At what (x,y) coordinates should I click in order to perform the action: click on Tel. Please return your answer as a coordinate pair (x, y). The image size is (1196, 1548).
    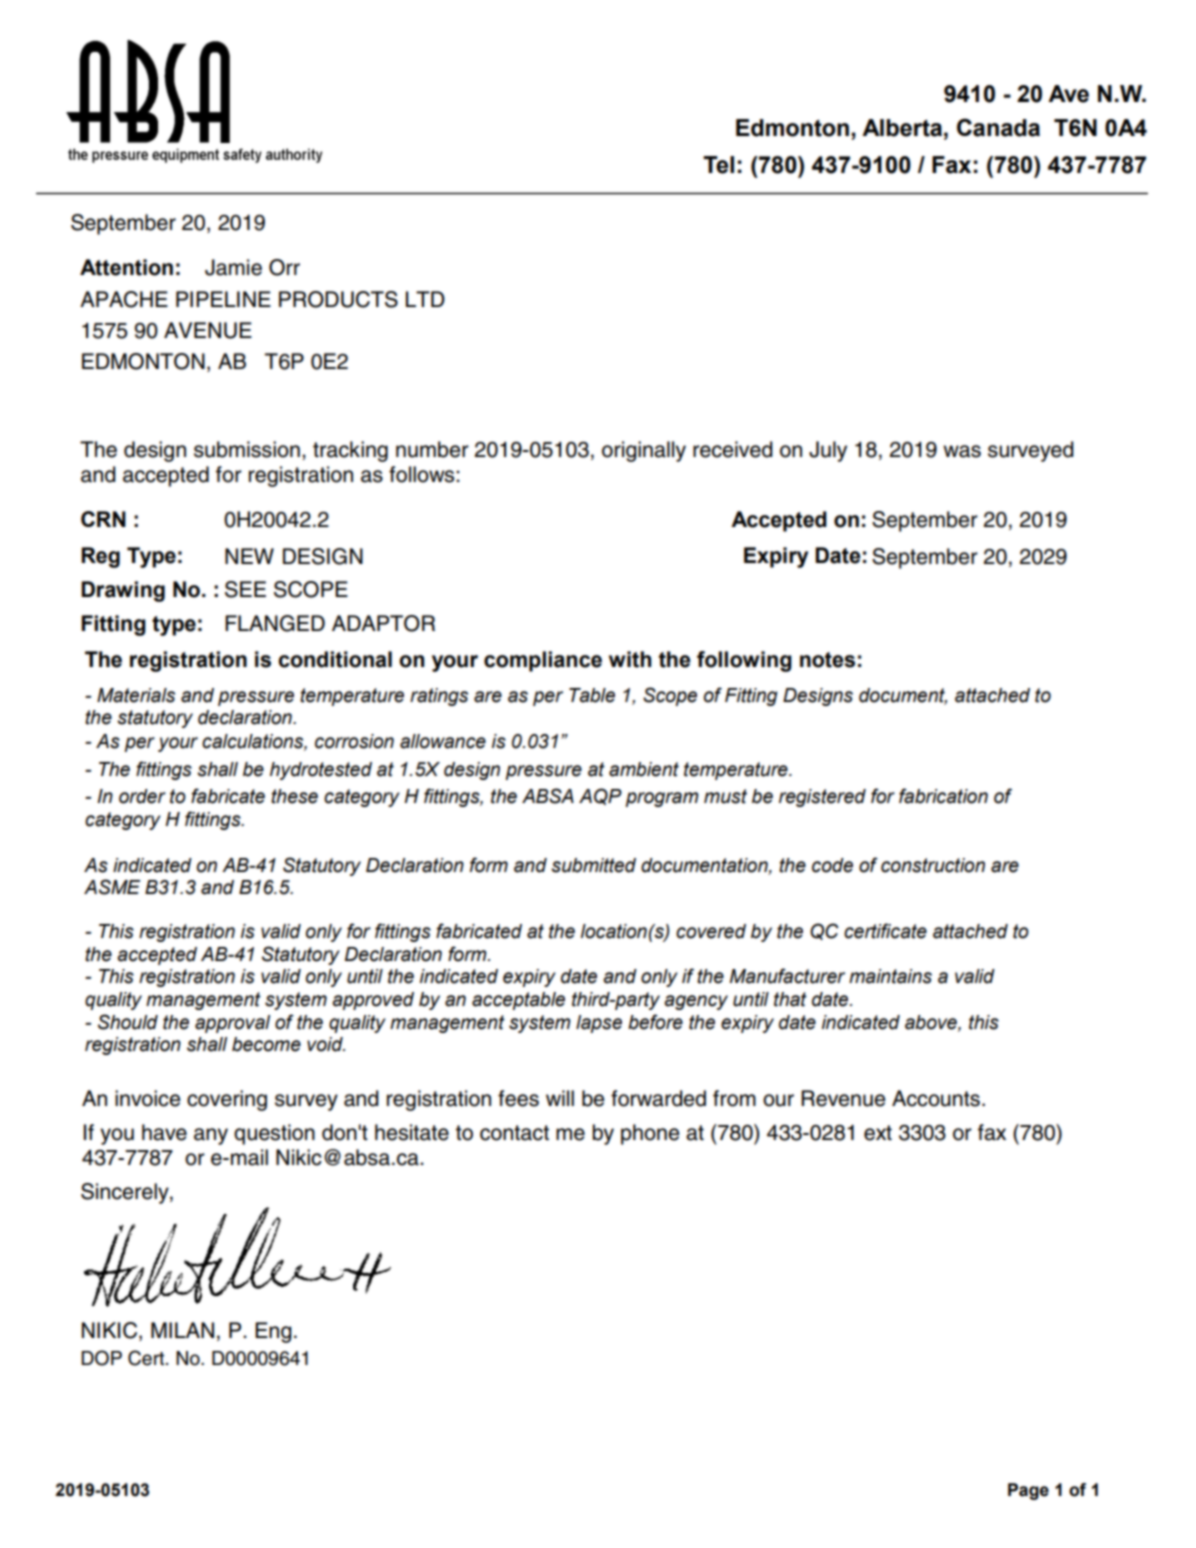
    Looking at the image, I should click on (718, 165).
